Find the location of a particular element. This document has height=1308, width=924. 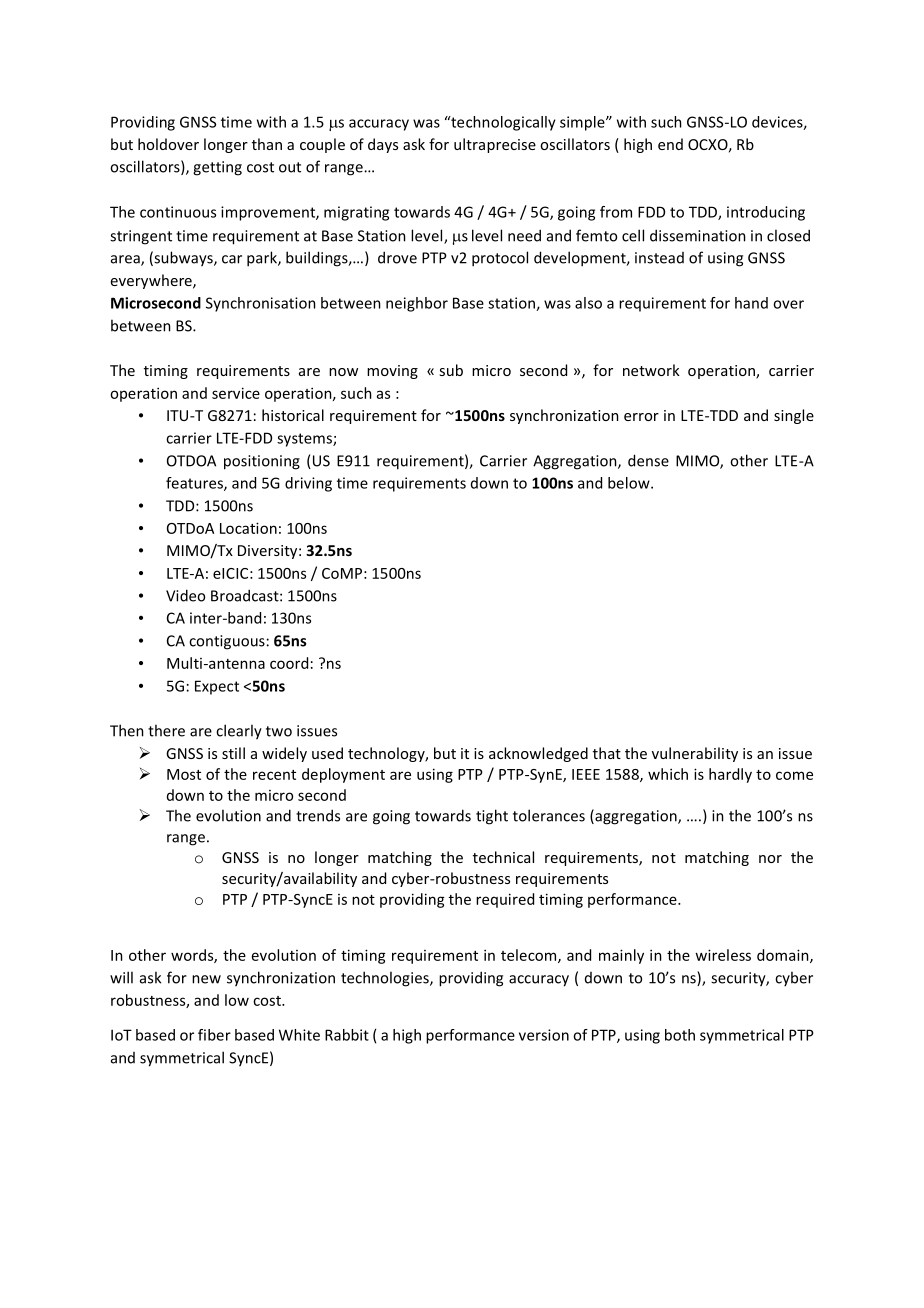

dense is located at coordinates (648, 460).
